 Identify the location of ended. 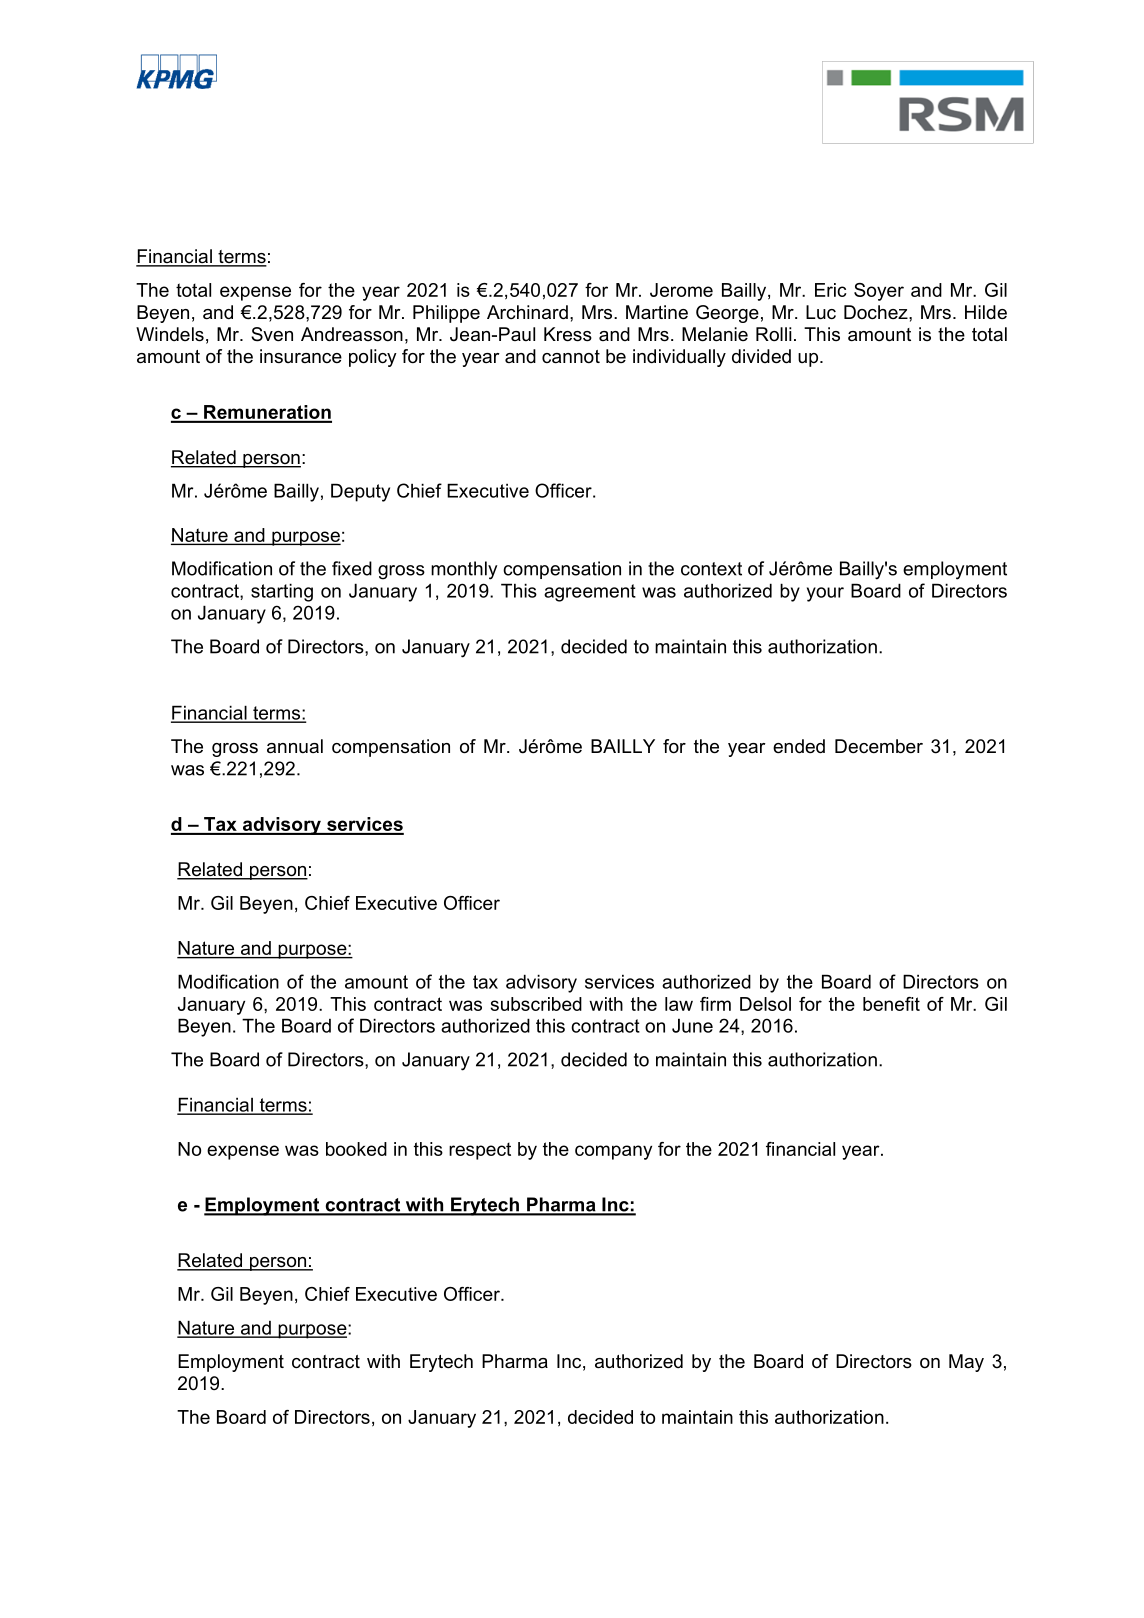
(799, 746).
